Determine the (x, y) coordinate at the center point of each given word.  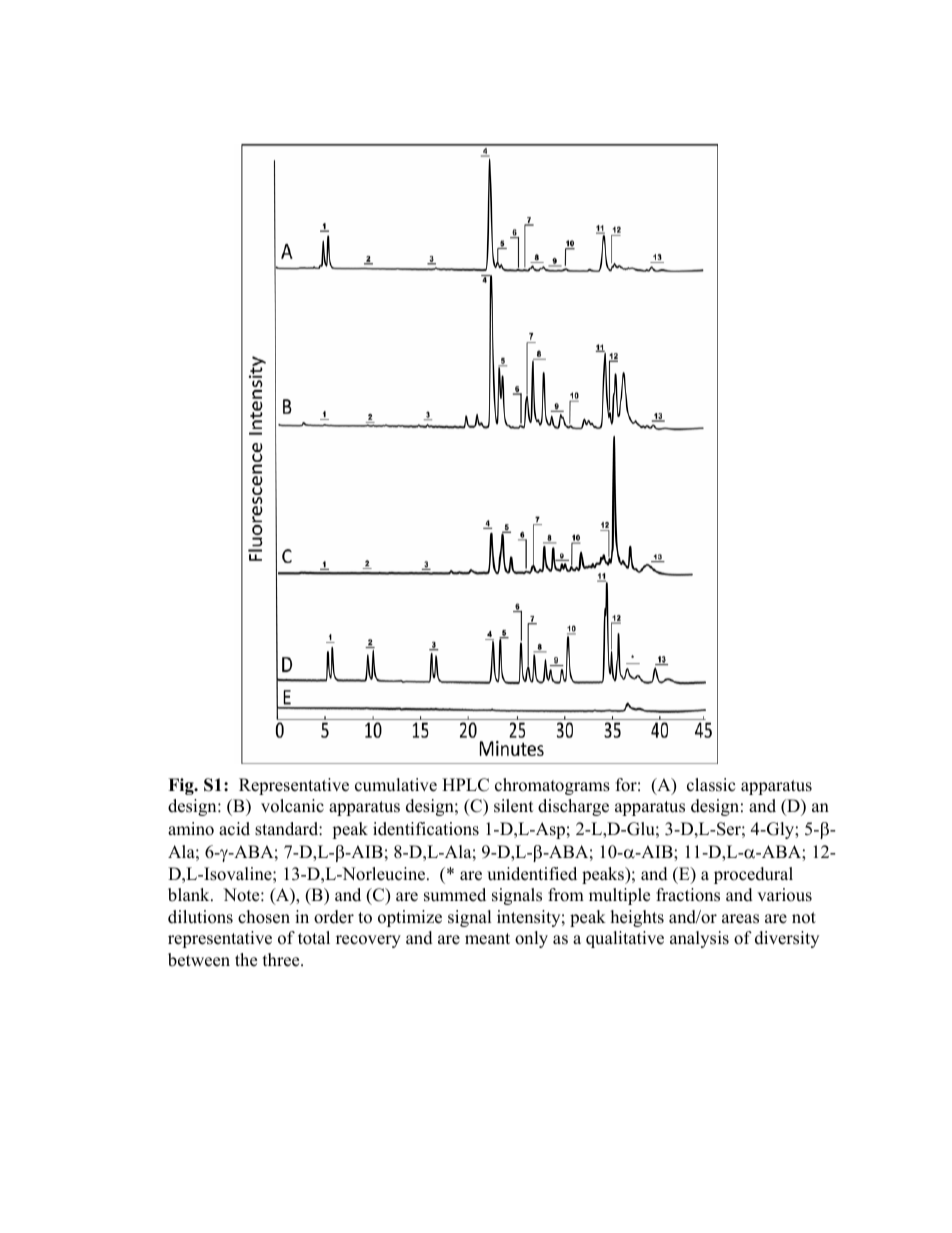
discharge (573, 807)
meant (487, 939)
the (246, 960)
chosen (264, 917)
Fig (182, 786)
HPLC (465, 785)
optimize (410, 918)
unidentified (532, 874)
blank (190, 895)
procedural (753, 875)
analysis (699, 939)
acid (234, 829)
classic (711, 785)
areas (740, 919)
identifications (426, 829)
